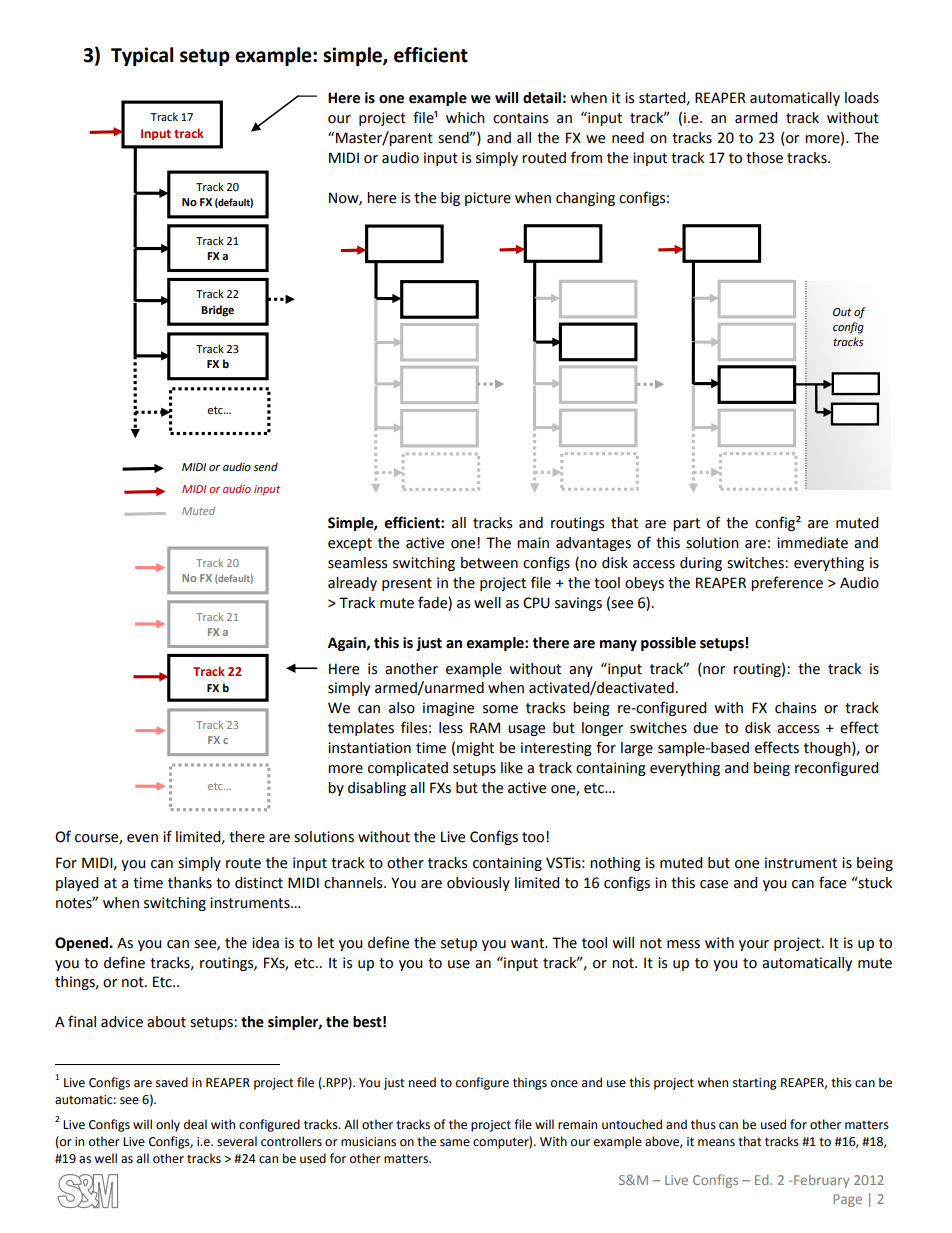  I want to click on only, so click(168, 1125).
